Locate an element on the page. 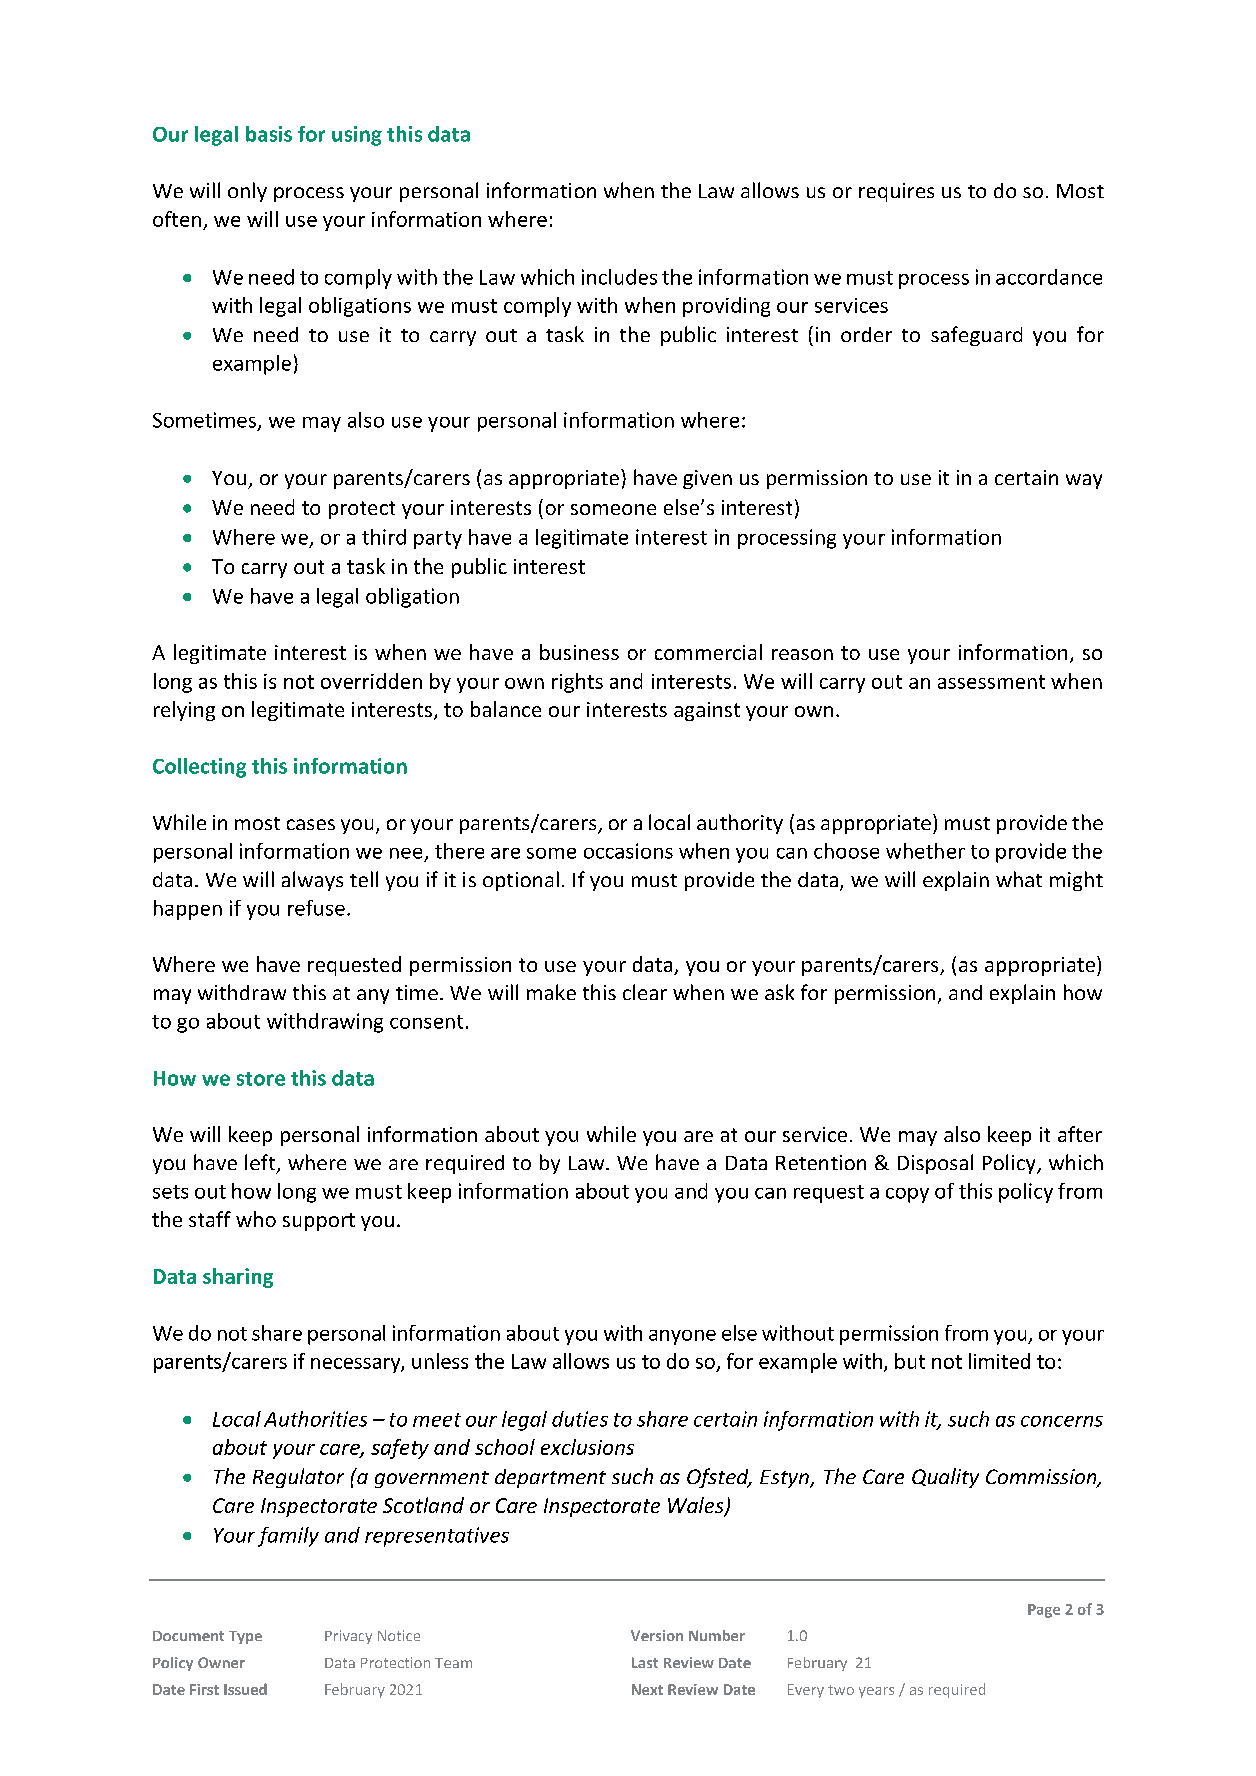 The width and height of the document is (1256, 1776). Disposal is located at coordinates (935, 1164).
